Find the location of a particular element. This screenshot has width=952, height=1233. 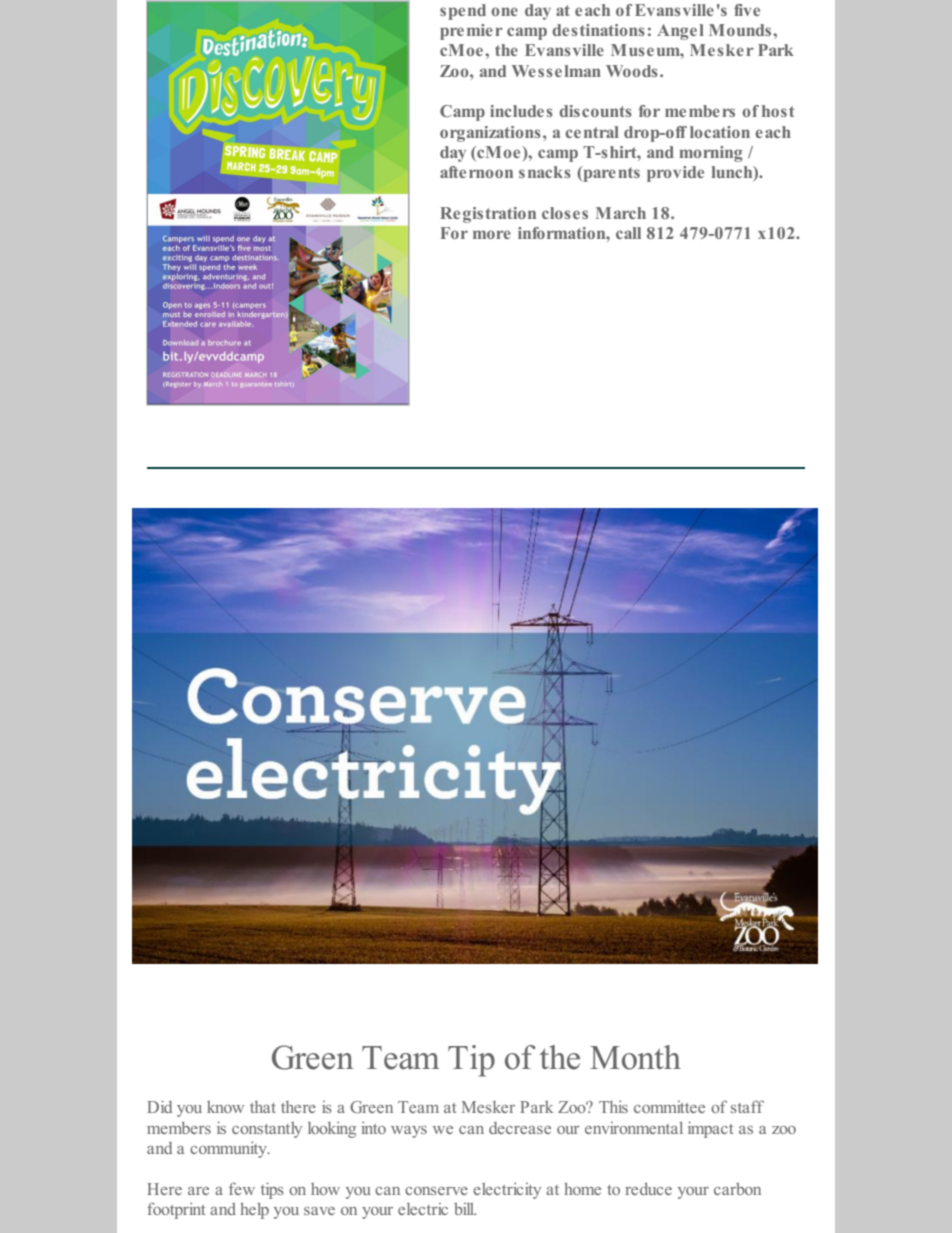

spend is located at coordinates (463, 12).
